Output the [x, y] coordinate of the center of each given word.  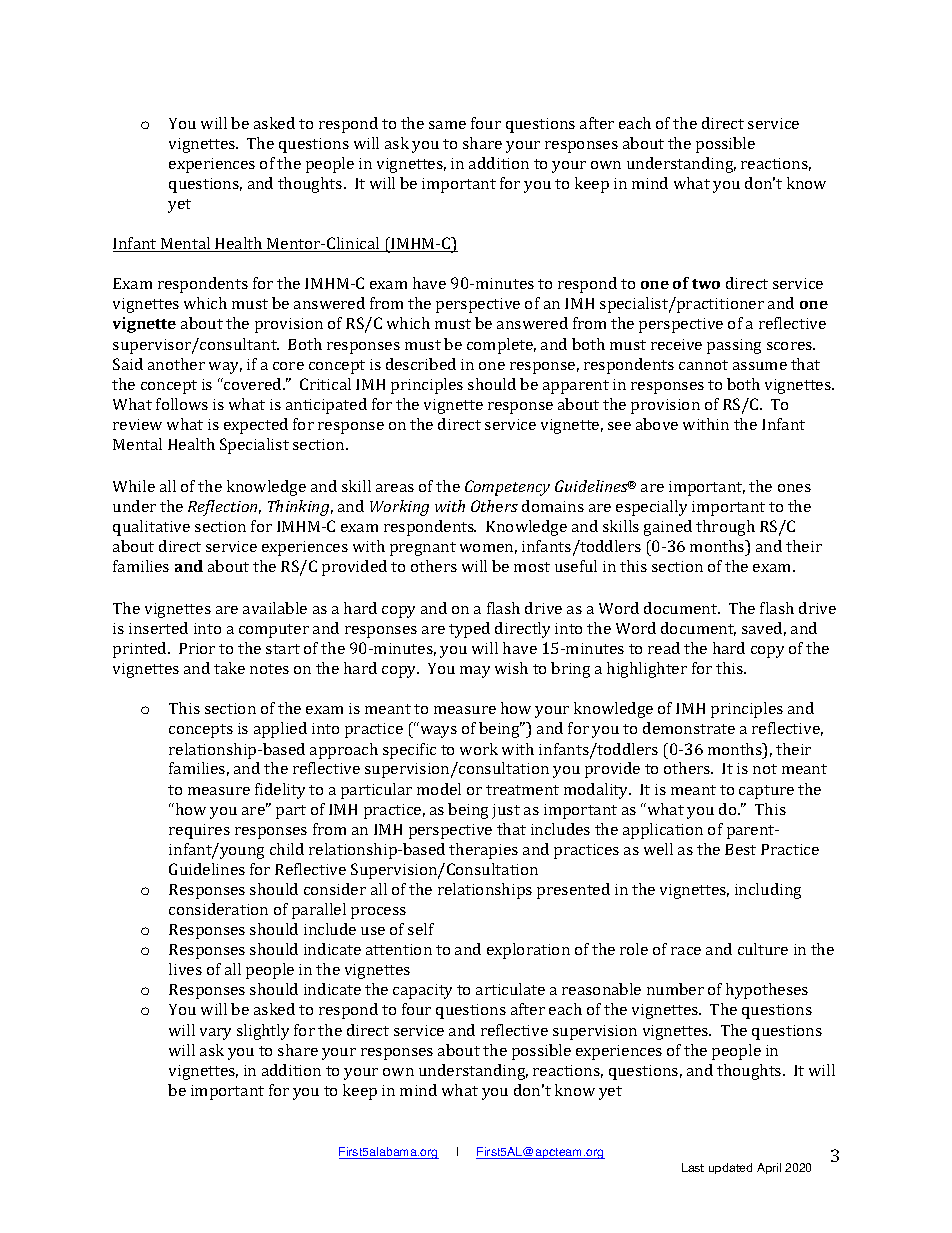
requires [199, 831]
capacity [422, 991]
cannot [703, 365]
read [664, 648]
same [447, 125]
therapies [483, 851]
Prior [197, 648]
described [421, 364]
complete [501, 346]
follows [182, 404]
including [768, 891]
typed [469, 630]
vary [215, 1034]
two [706, 284]
